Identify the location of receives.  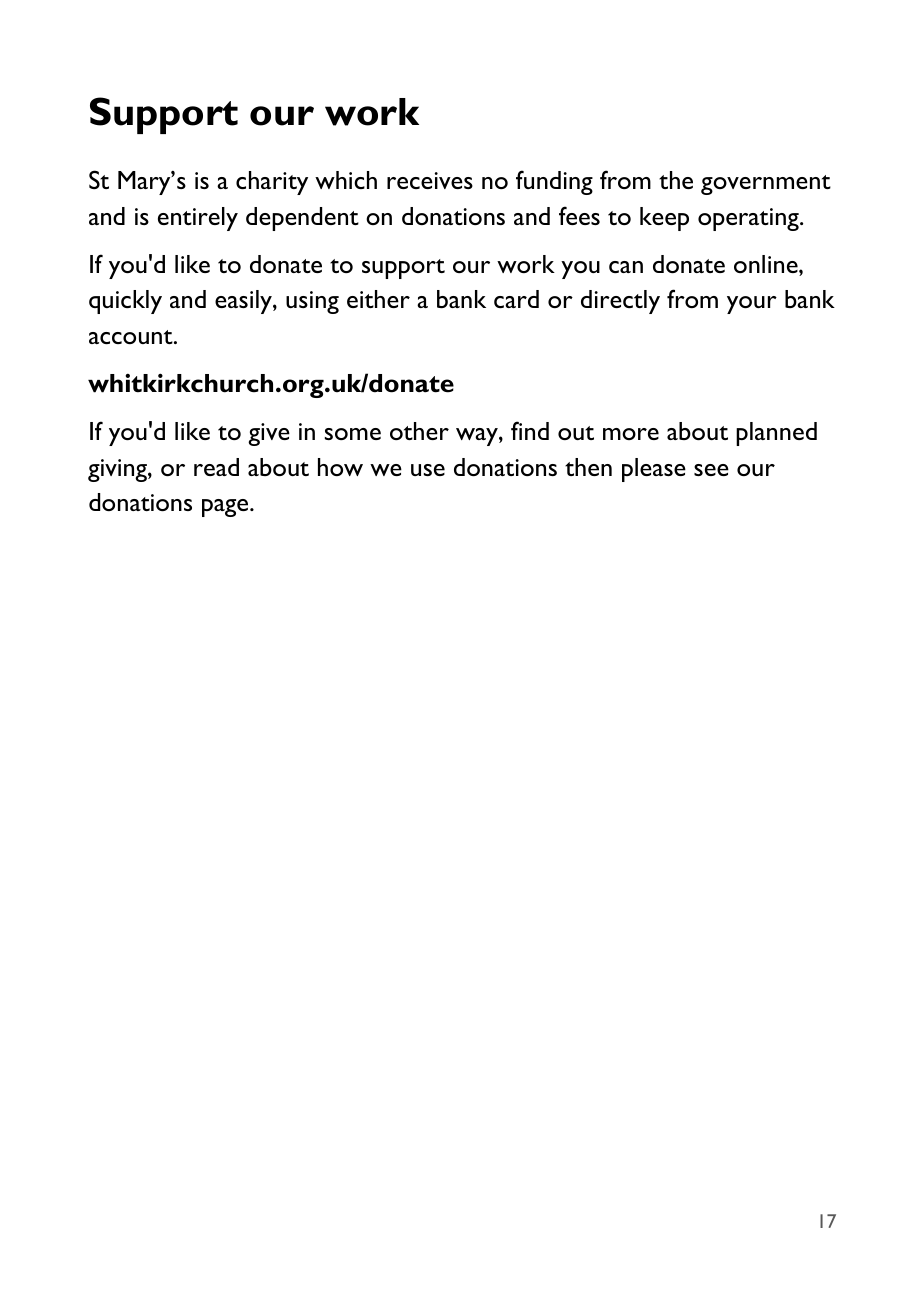
(430, 180).
